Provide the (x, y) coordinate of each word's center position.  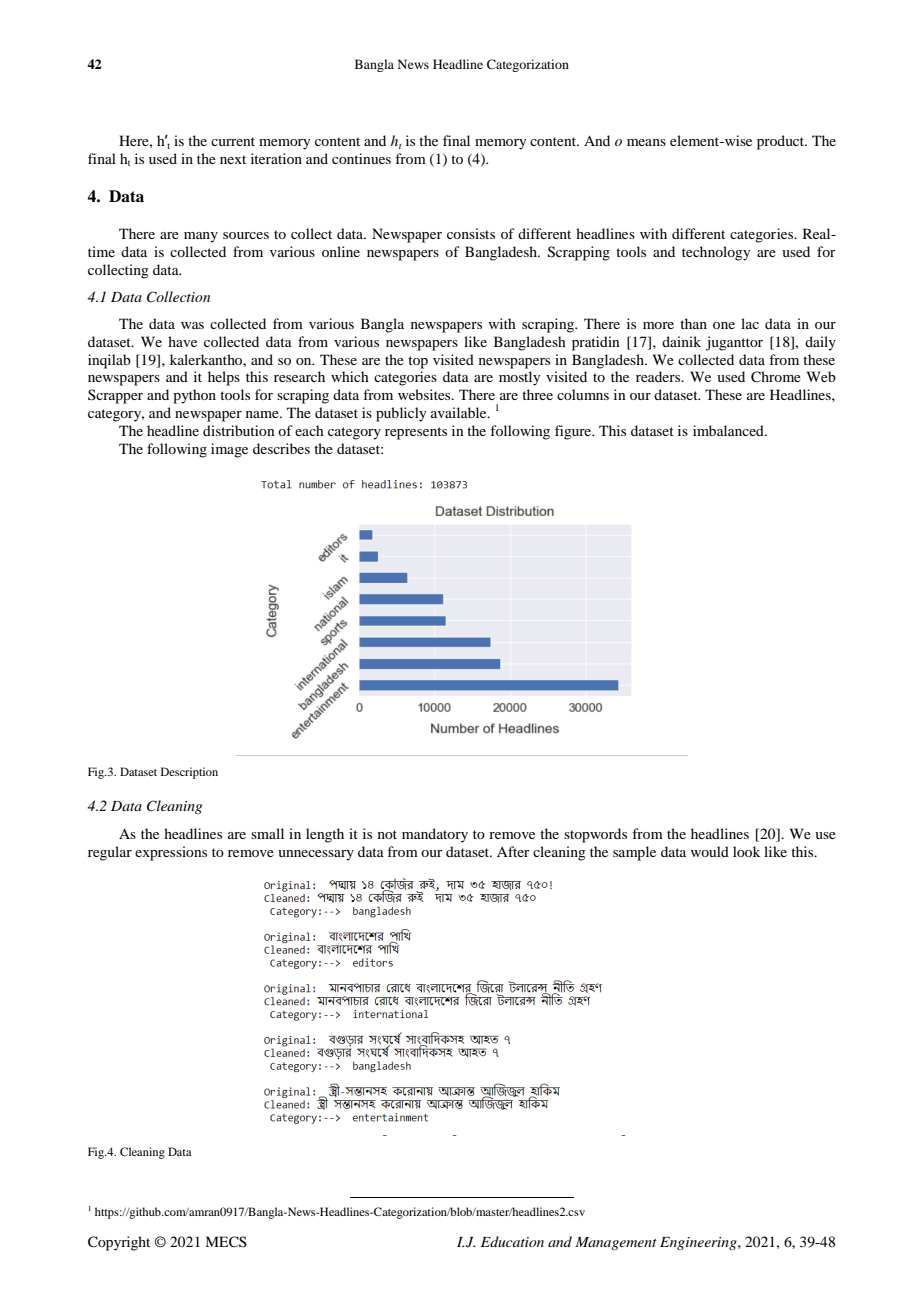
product (782, 142)
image (229, 450)
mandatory (435, 835)
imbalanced (729, 430)
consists (471, 233)
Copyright (119, 1243)
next (233, 159)
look (746, 851)
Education (512, 1241)
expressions (171, 853)
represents (416, 433)
